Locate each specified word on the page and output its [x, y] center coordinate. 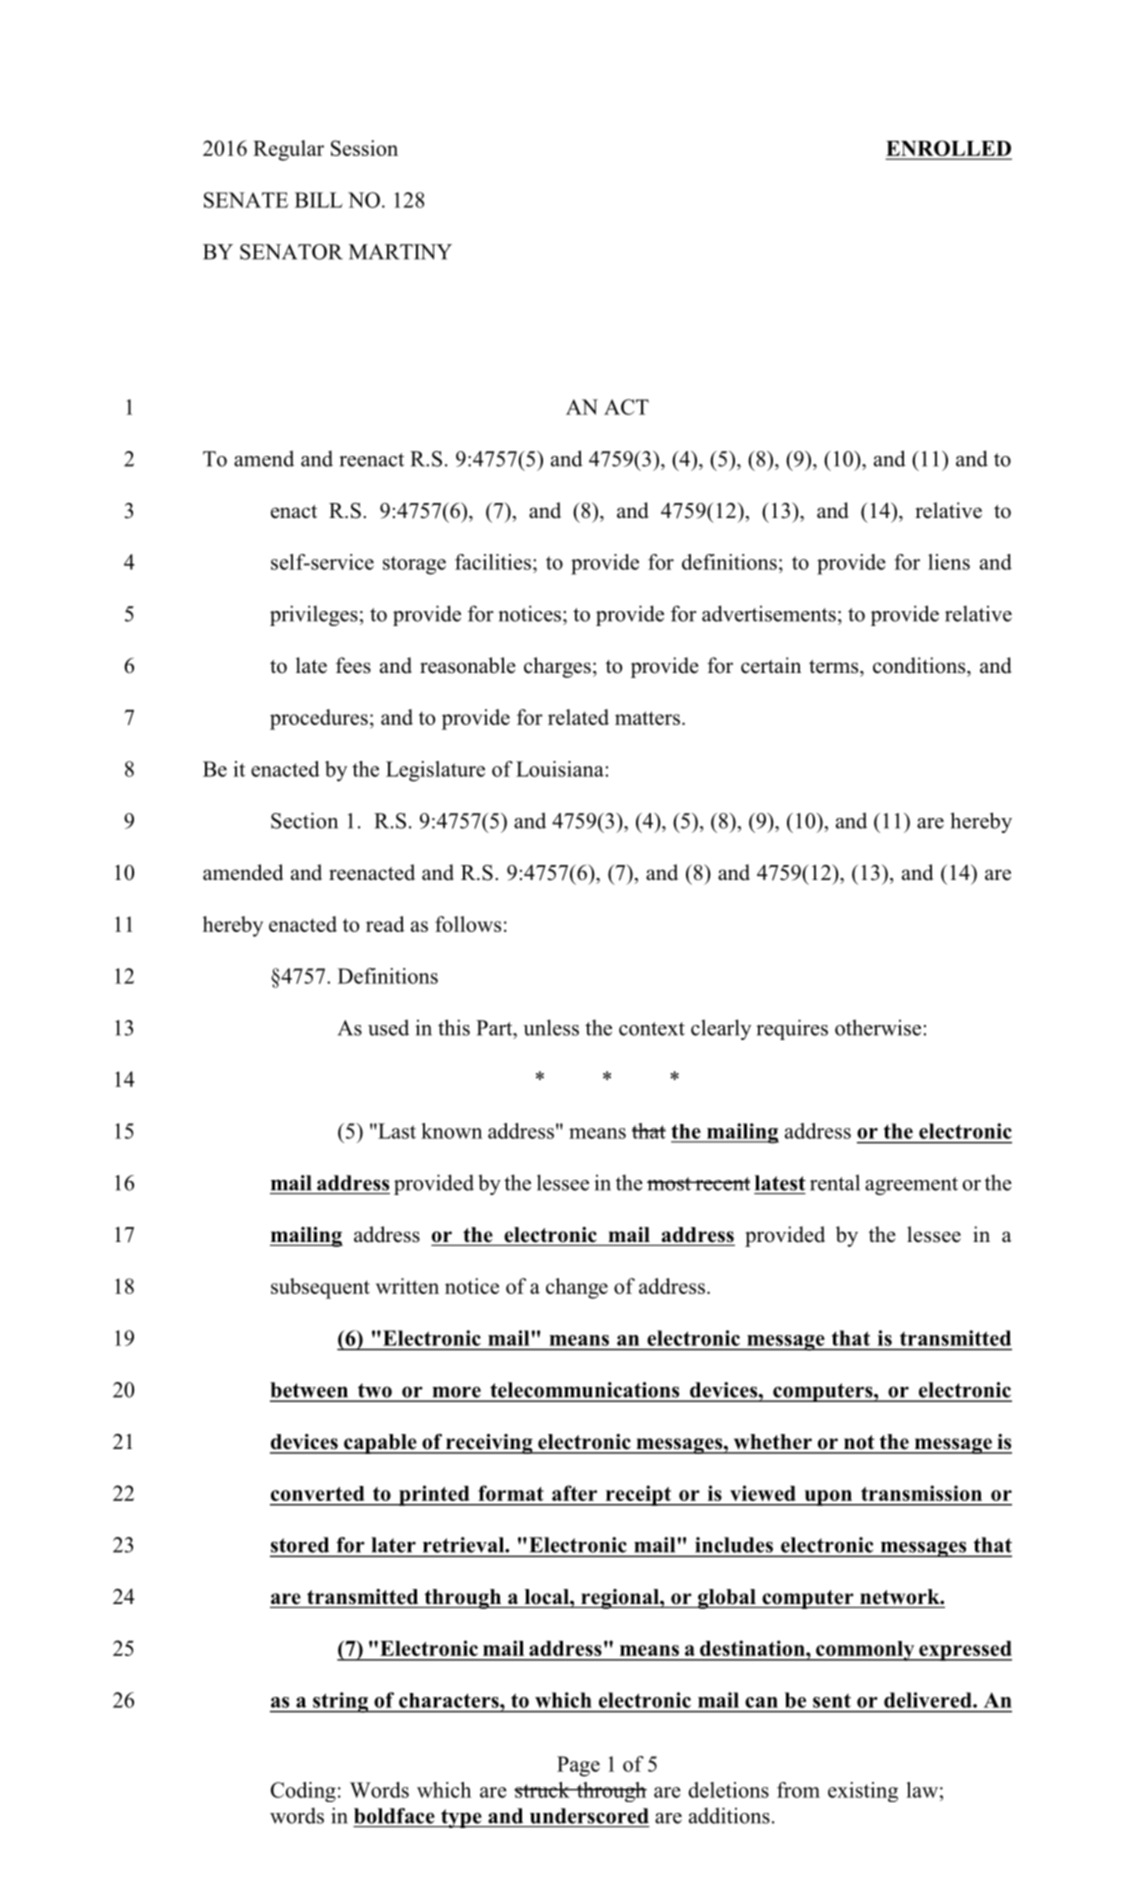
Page [578, 1766]
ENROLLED [949, 149]
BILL [319, 200]
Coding [303, 1792]
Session [364, 148]
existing [863, 1792]
